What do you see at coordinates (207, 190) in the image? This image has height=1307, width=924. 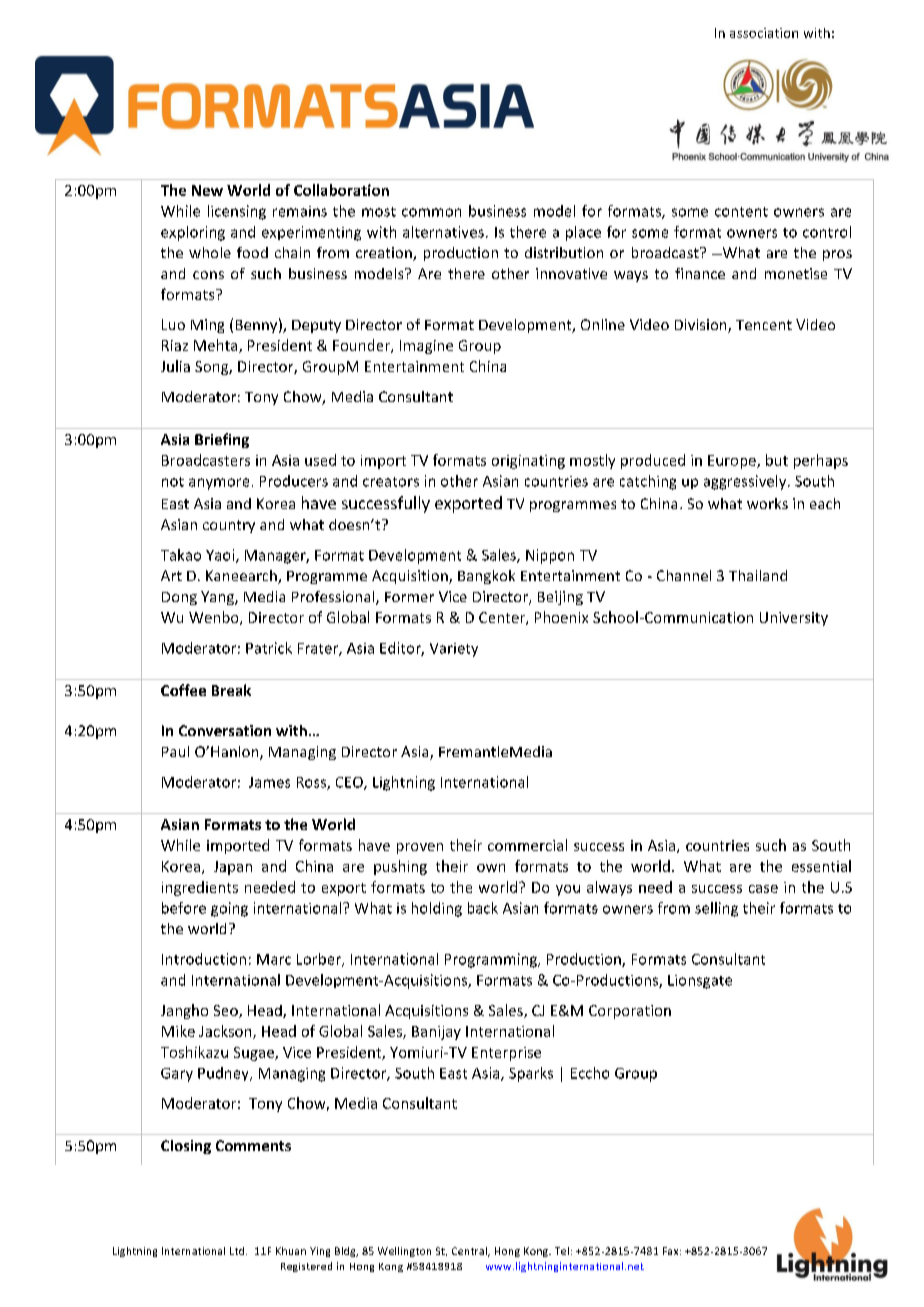 I see `New` at bounding box center [207, 190].
